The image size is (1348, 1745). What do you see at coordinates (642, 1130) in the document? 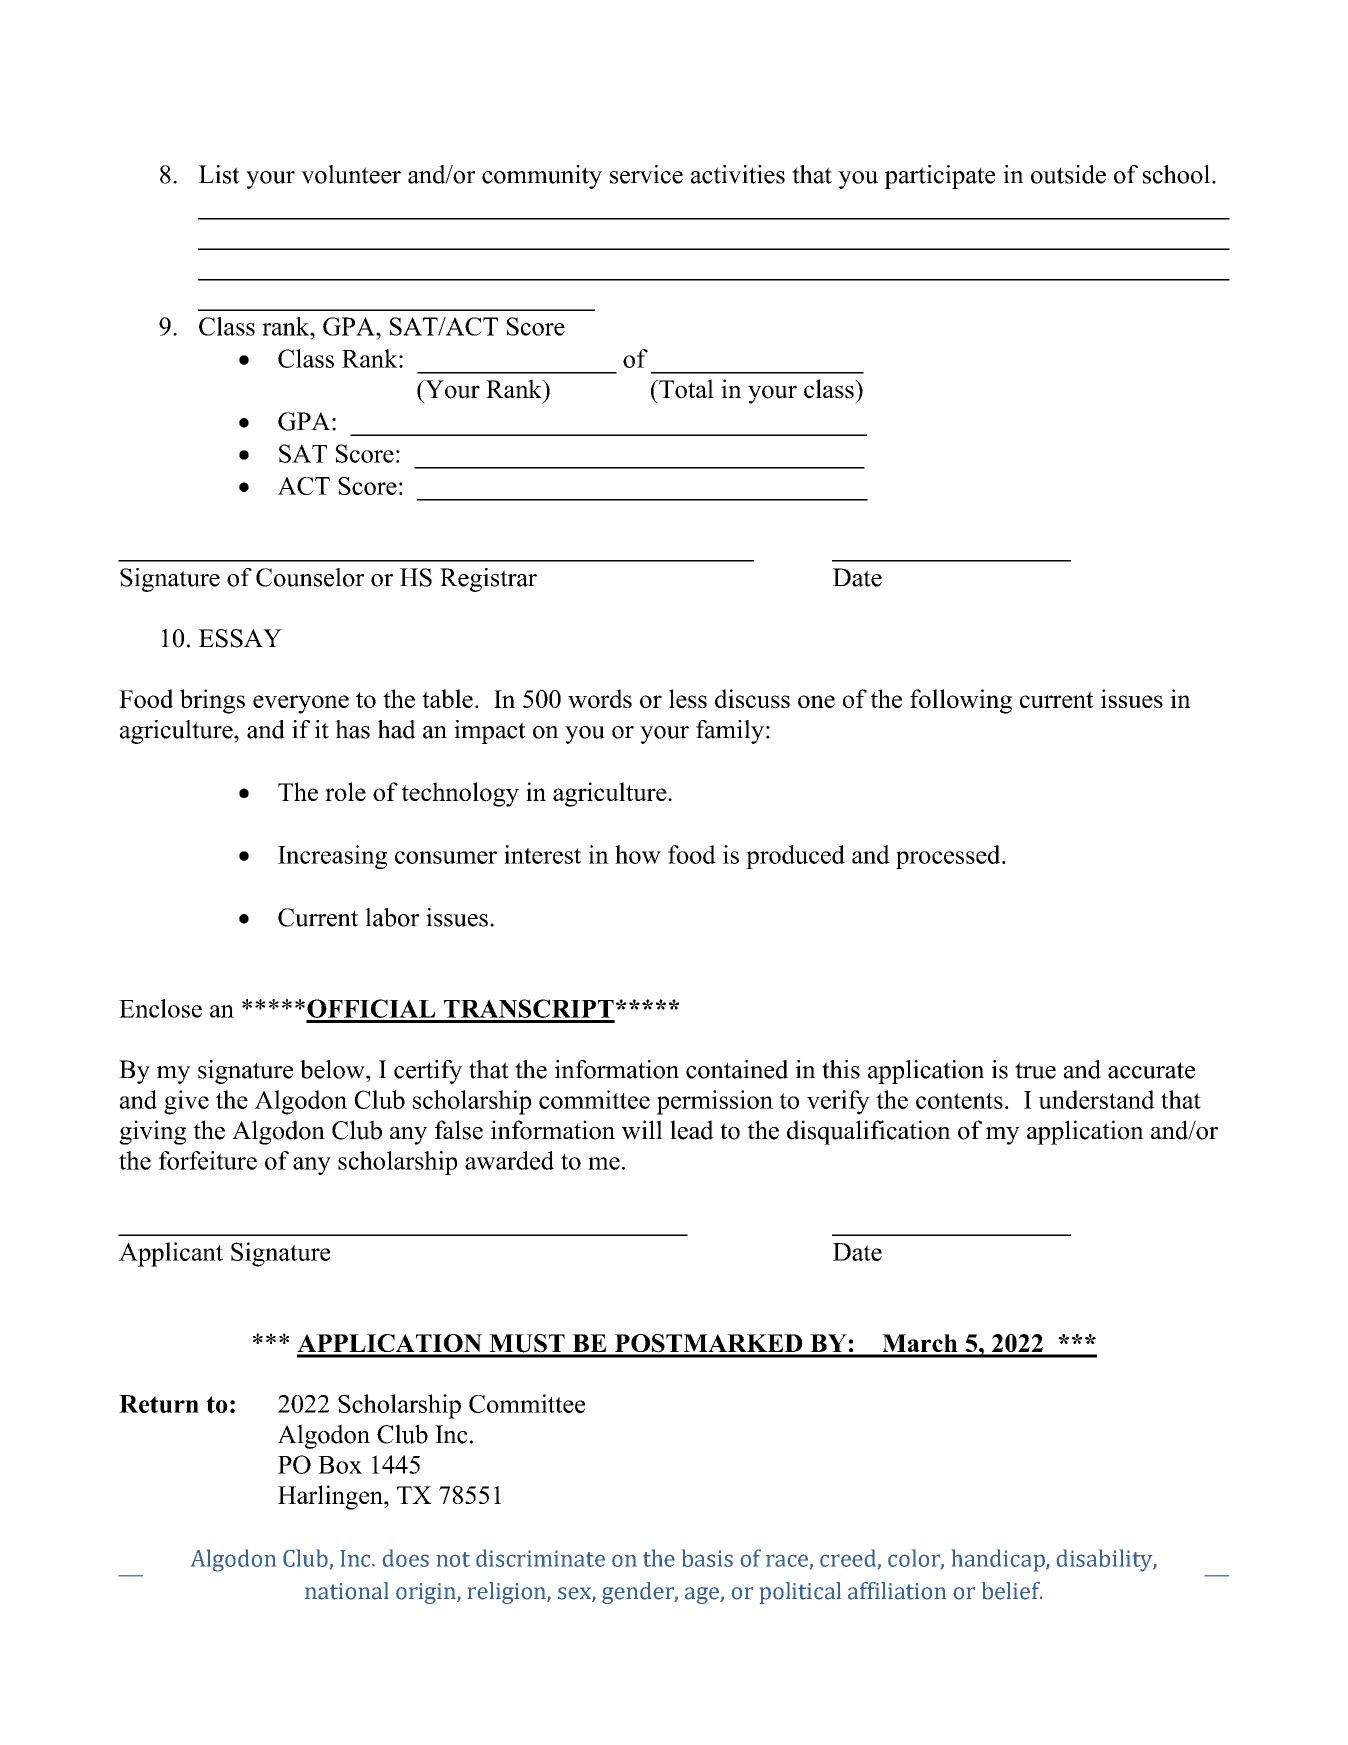
I see `will` at bounding box center [642, 1130].
